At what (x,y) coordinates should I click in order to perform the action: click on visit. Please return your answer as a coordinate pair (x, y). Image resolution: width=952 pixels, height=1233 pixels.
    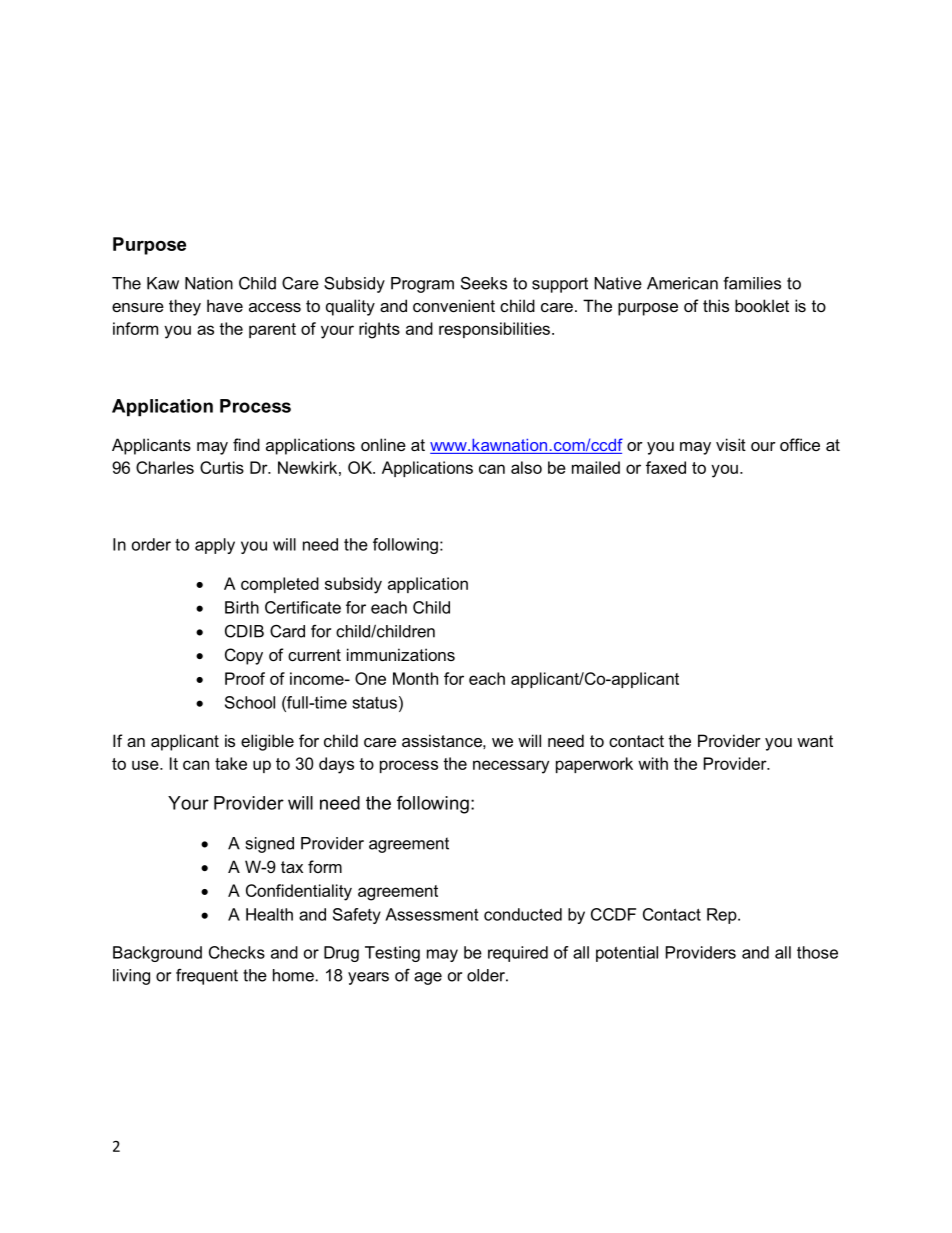
    Looking at the image, I should click on (731, 444).
